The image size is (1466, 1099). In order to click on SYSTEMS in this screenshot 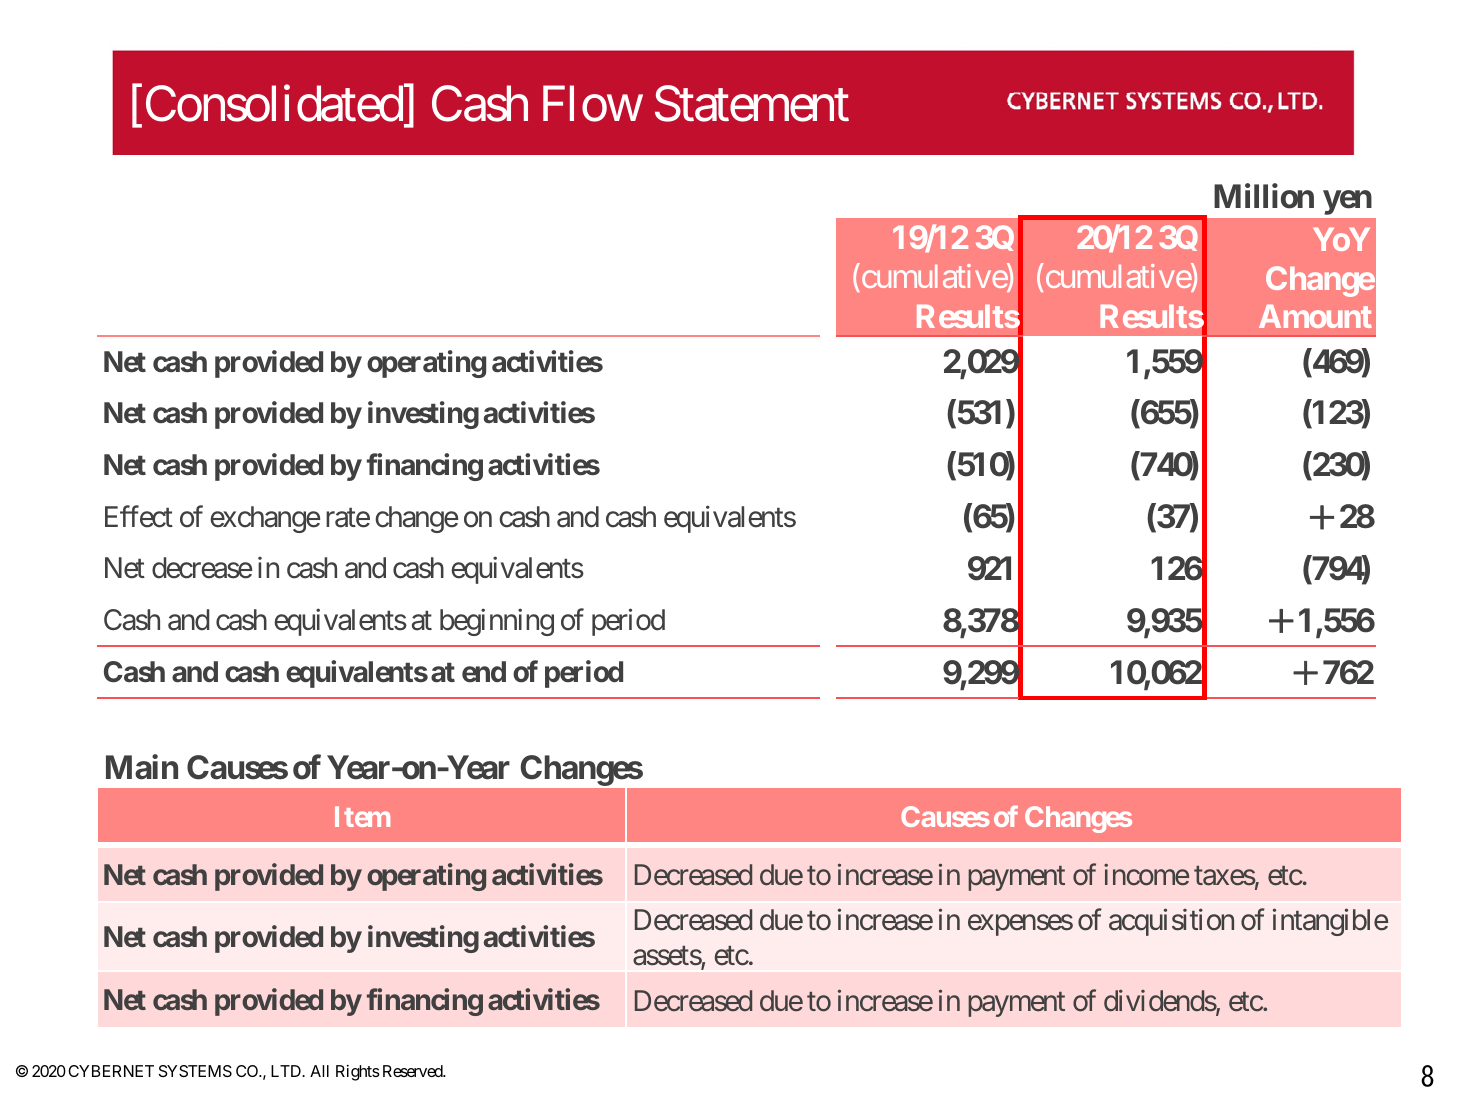, I will do `click(195, 1071)`.
